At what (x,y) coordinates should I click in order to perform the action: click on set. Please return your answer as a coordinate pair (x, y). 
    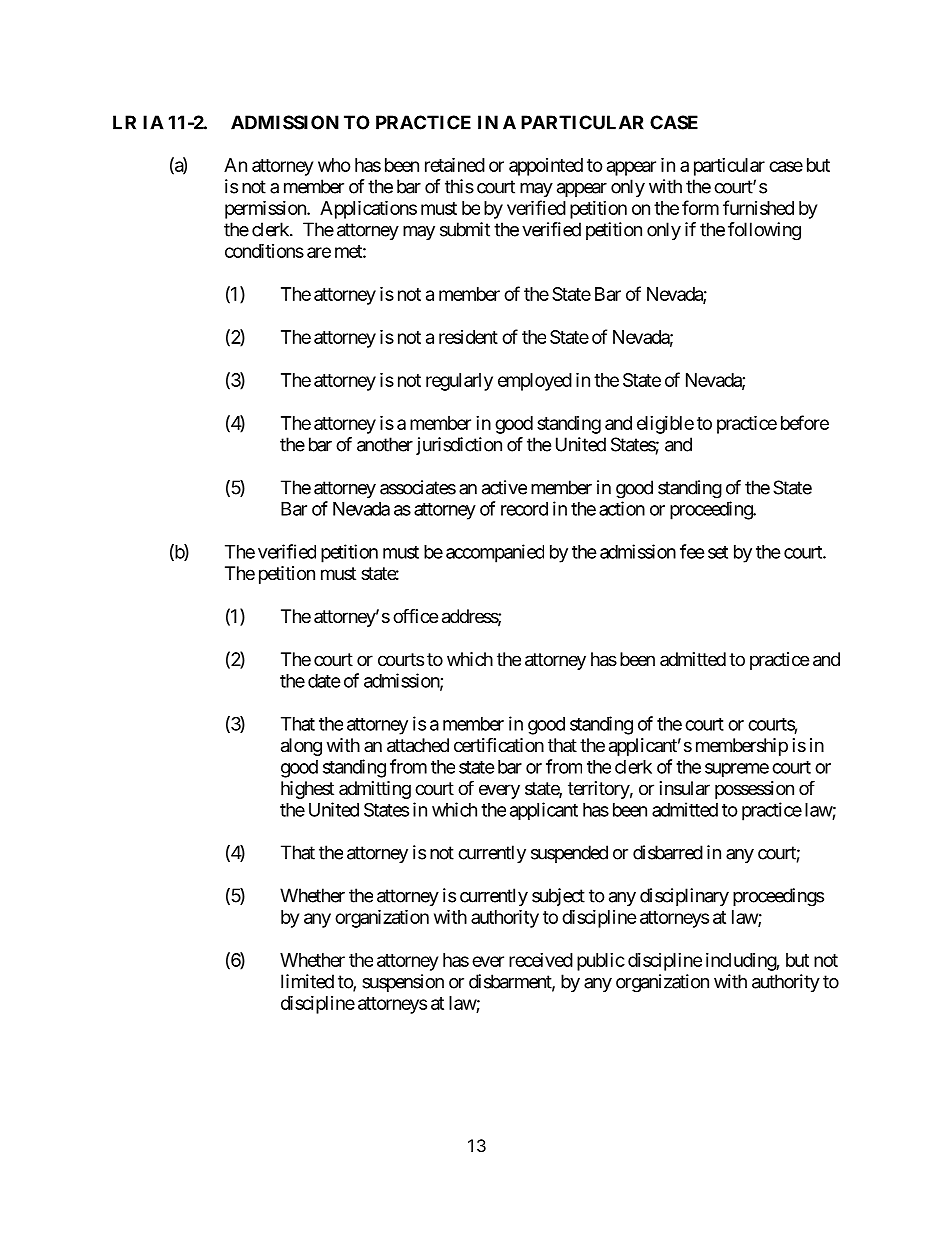
    Looking at the image, I should click on (718, 552).
